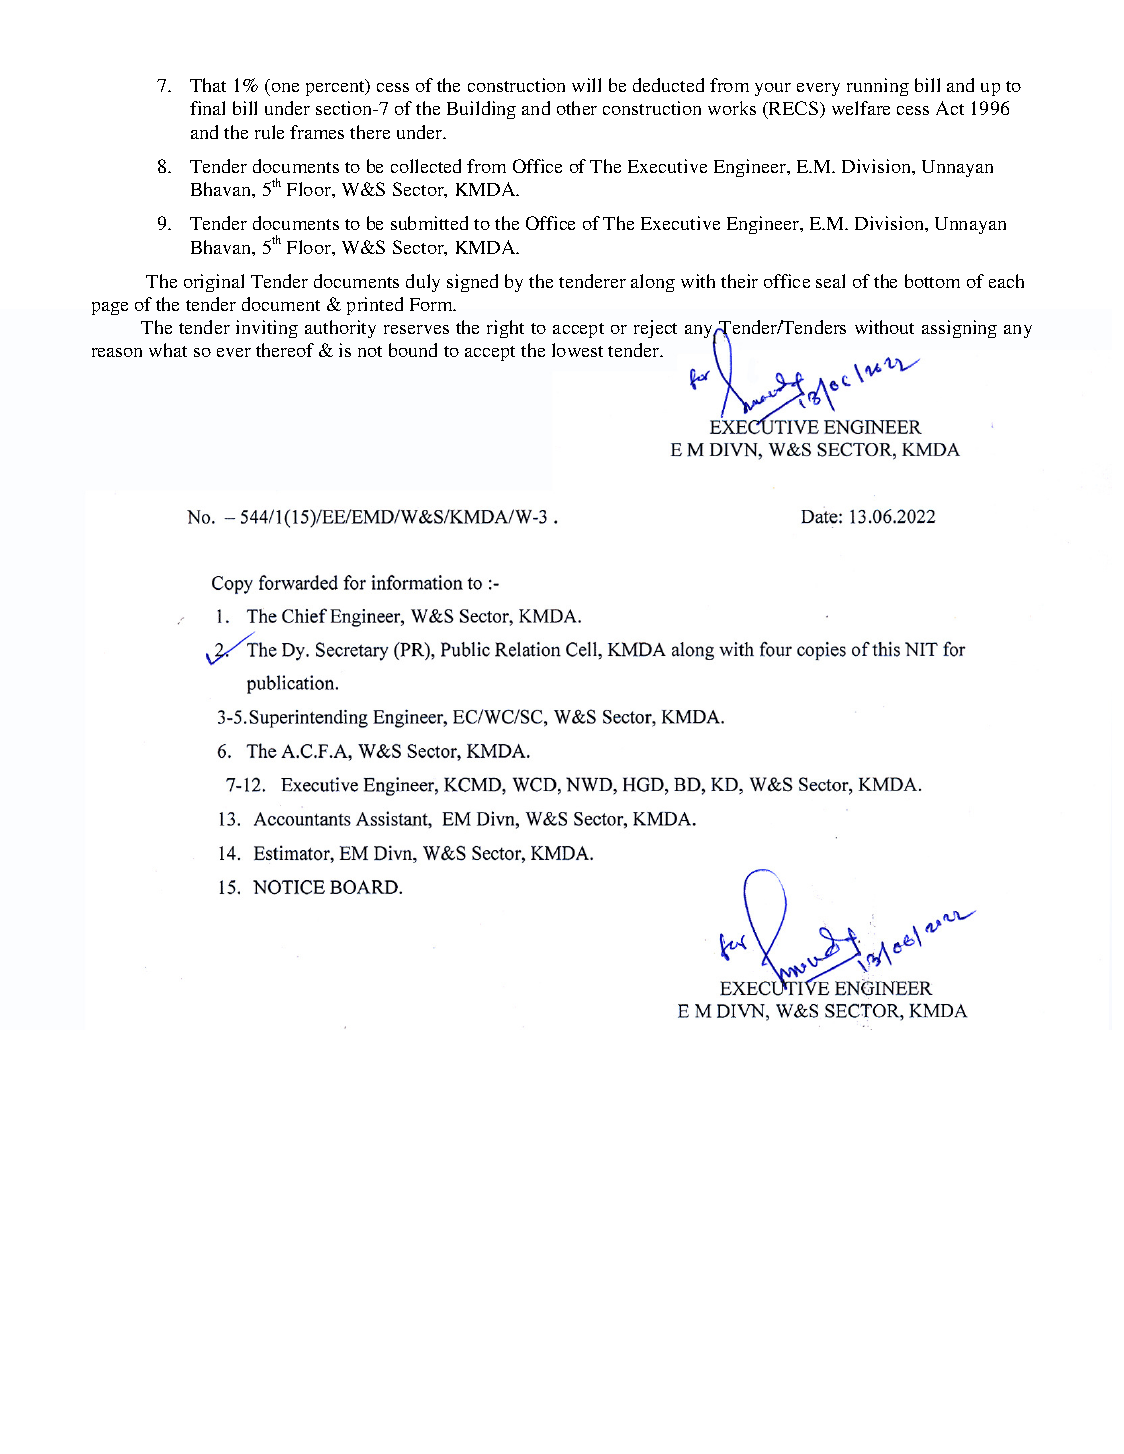 This screenshot has height=1454, width=1124. What do you see at coordinates (110, 308) in the screenshot?
I see `page` at bounding box center [110, 308].
